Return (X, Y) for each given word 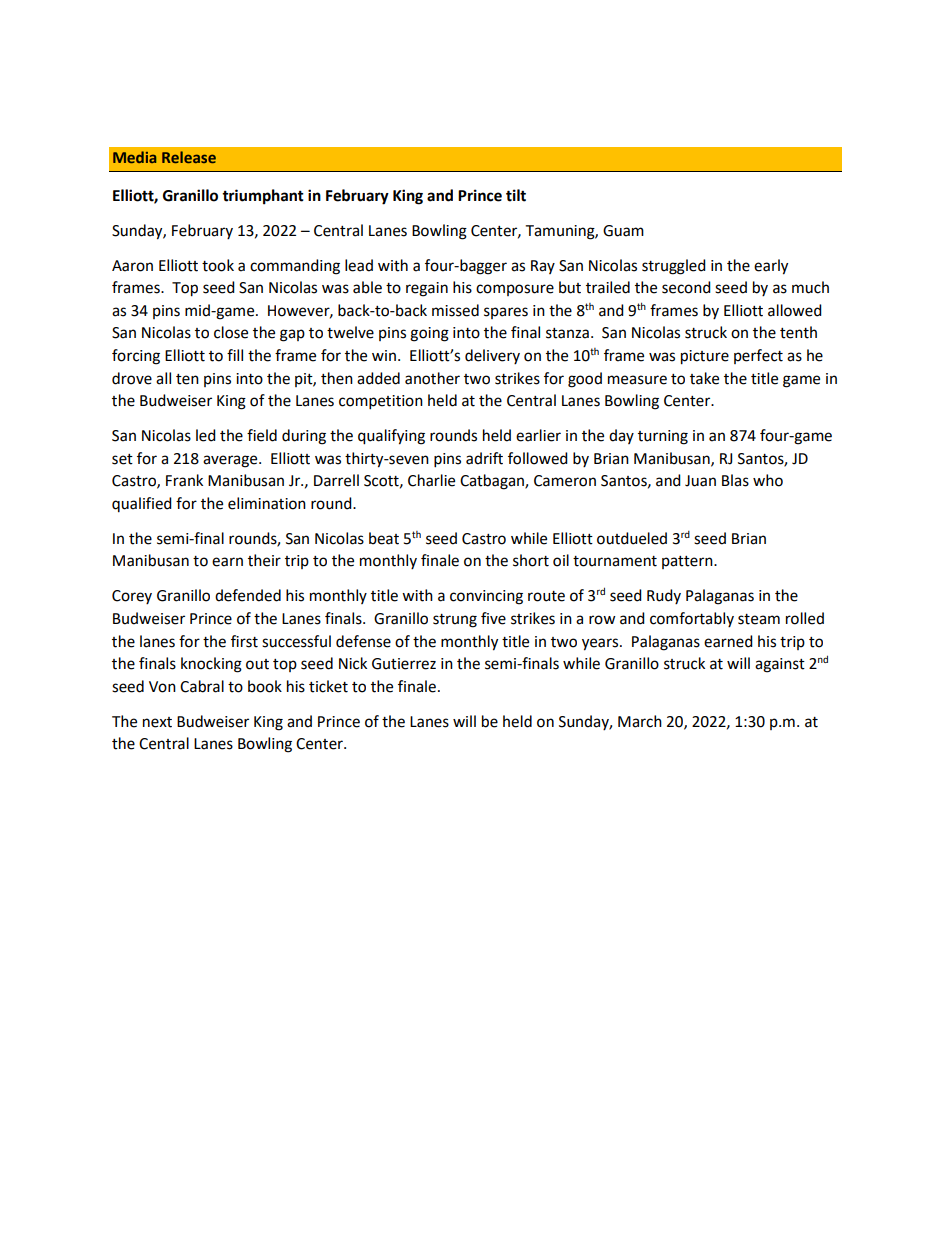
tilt (516, 195)
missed (455, 310)
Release (189, 157)
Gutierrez (404, 664)
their (264, 560)
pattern (688, 562)
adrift (484, 458)
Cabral (202, 686)
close (231, 332)
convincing (486, 597)
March (640, 721)
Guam (623, 231)
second (686, 287)
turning (663, 437)
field (262, 435)
